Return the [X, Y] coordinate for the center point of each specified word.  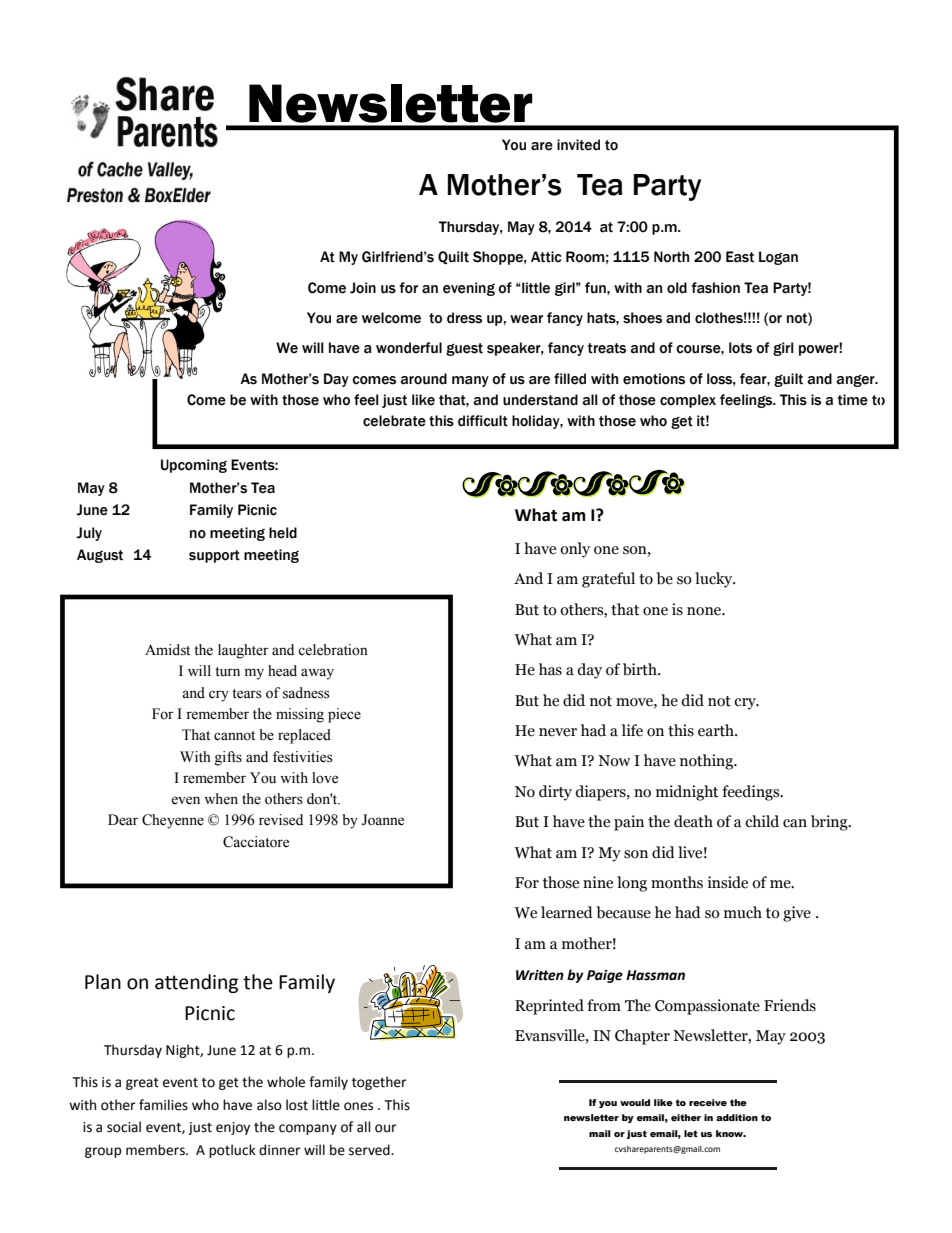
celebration [333, 650]
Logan [778, 258]
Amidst [167, 650]
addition [737, 1117]
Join [363, 288]
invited [578, 145]
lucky [715, 580]
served [370, 1150]
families [163, 1105]
